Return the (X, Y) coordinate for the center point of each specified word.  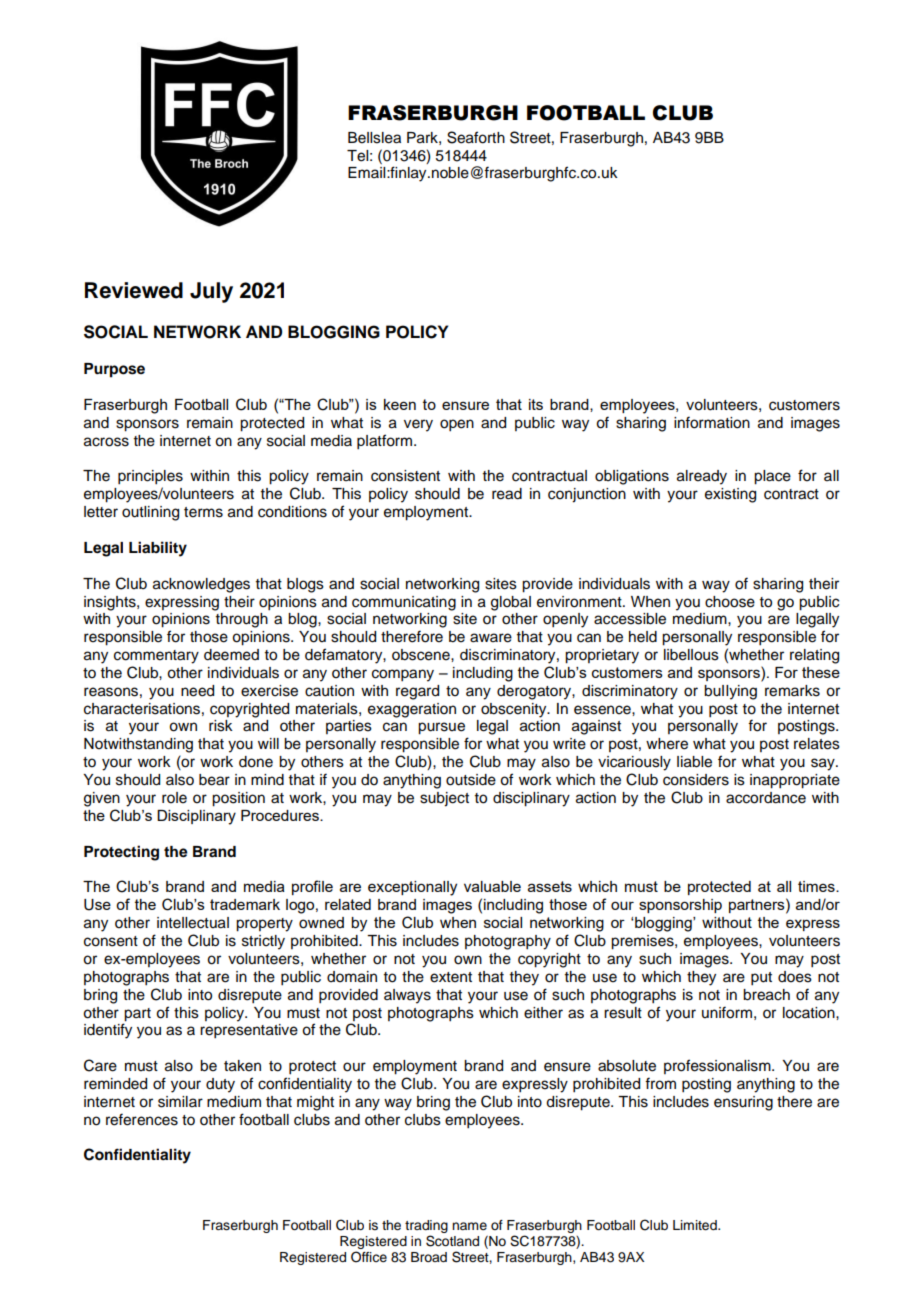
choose (730, 602)
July (211, 292)
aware (491, 638)
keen (400, 404)
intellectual (193, 923)
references (142, 1119)
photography (508, 942)
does (795, 977)
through (242, 620)
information (712, 422)
